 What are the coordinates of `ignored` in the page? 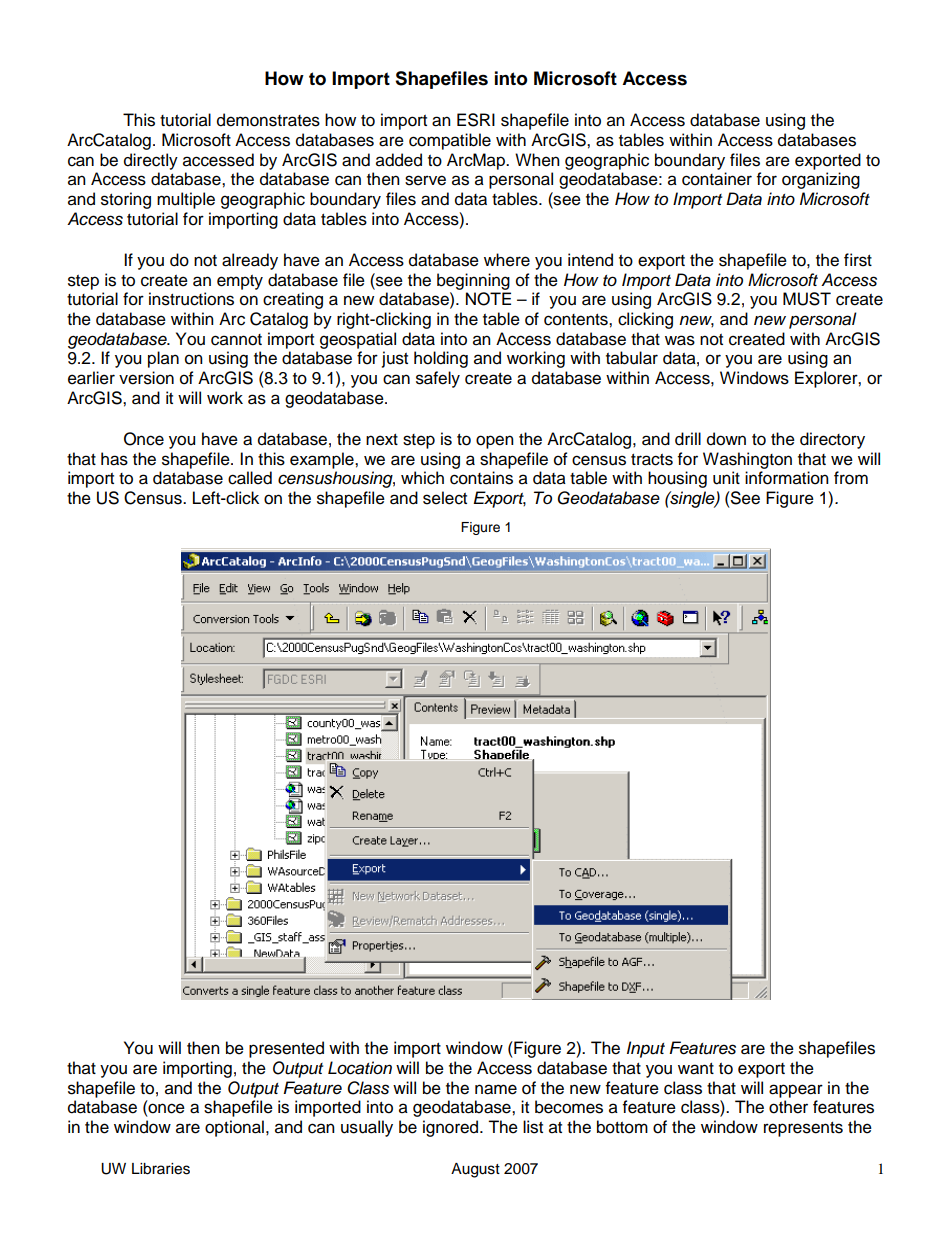 It's located at (452, 1128).
